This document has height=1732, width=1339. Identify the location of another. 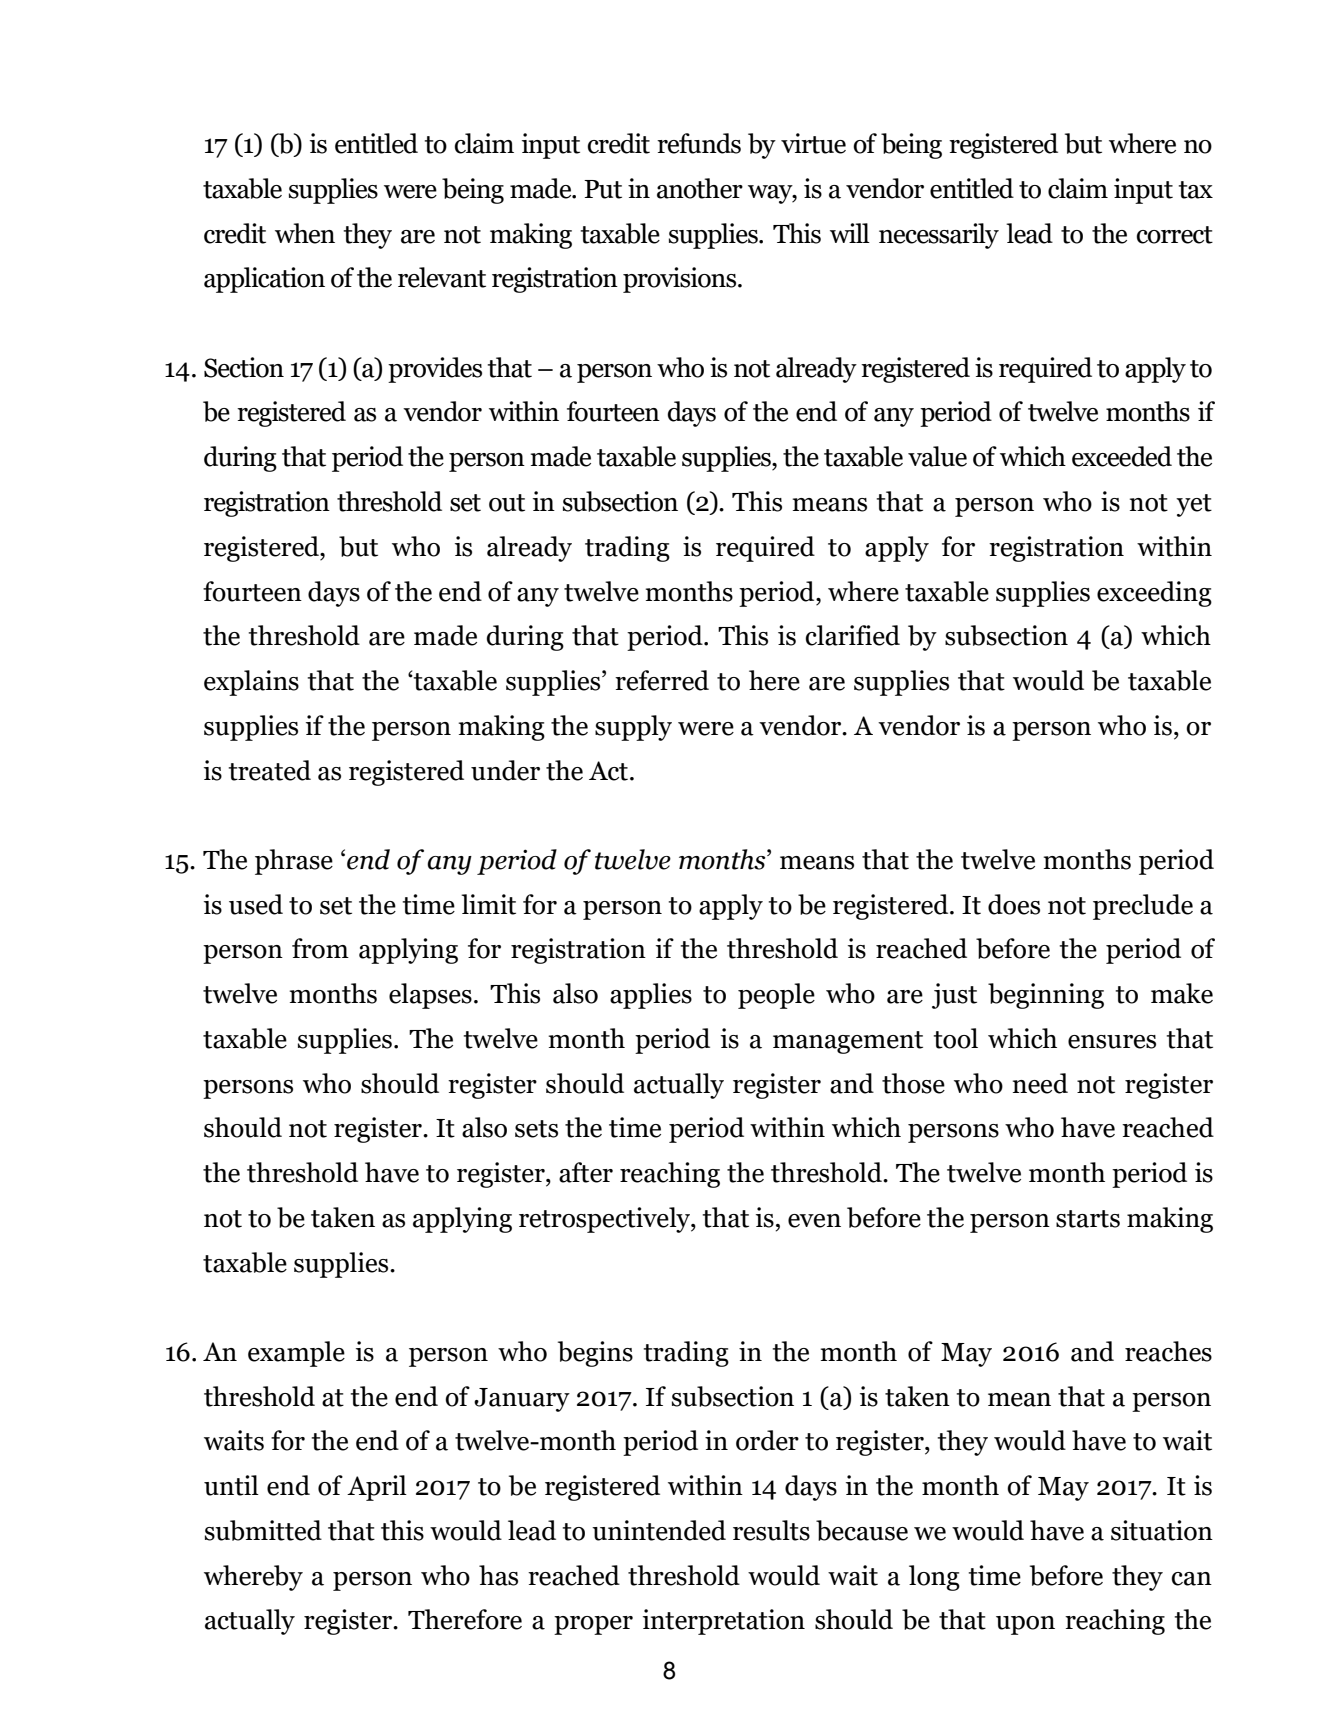
(700, 188).
